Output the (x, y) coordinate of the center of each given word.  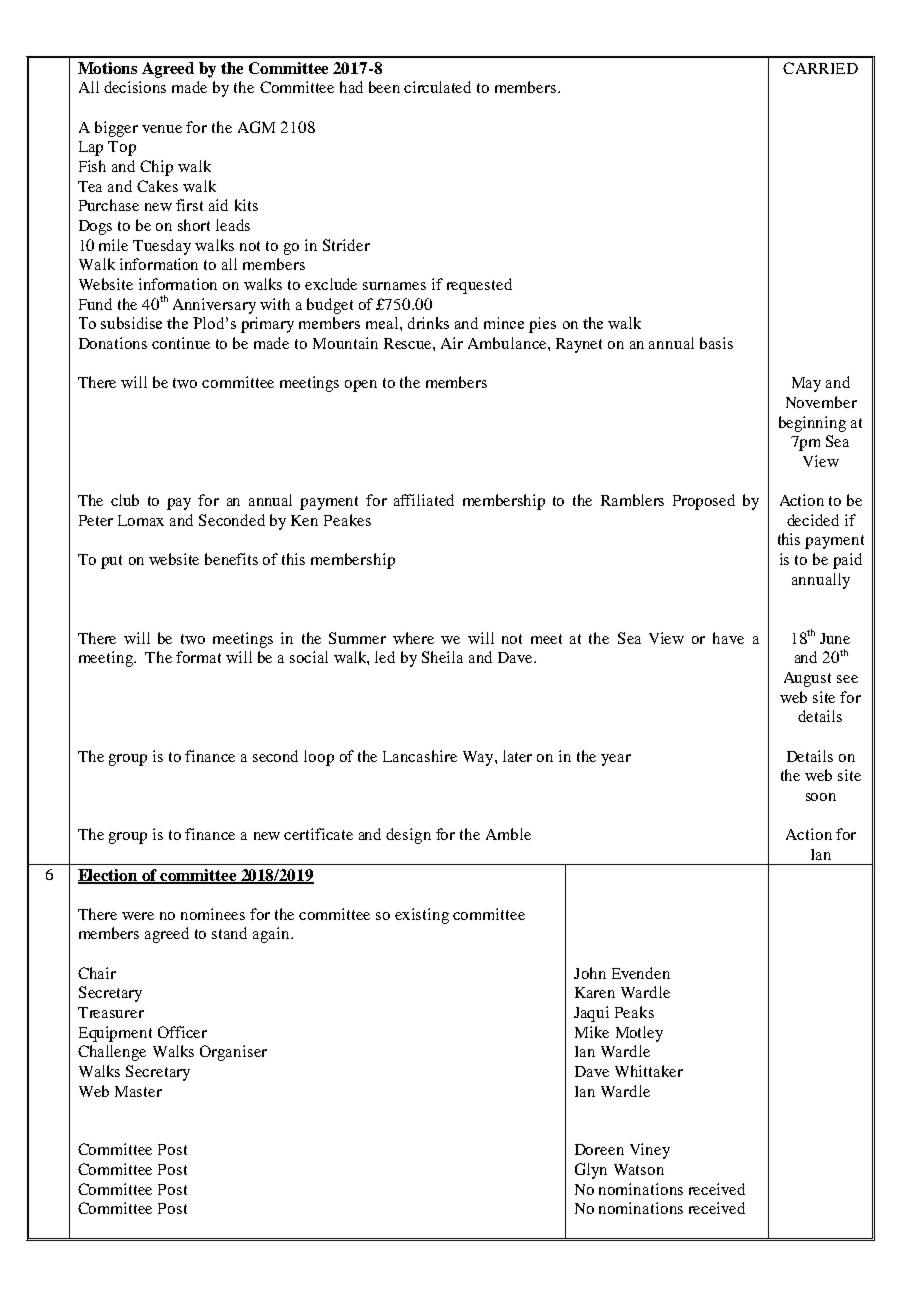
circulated (437, 87)
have (728, 638)
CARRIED (820, 68)
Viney (650, 1151)
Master (138, 1091)
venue (162, 129)
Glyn (591, 1171)
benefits (231, 559)
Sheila (442, 657)
